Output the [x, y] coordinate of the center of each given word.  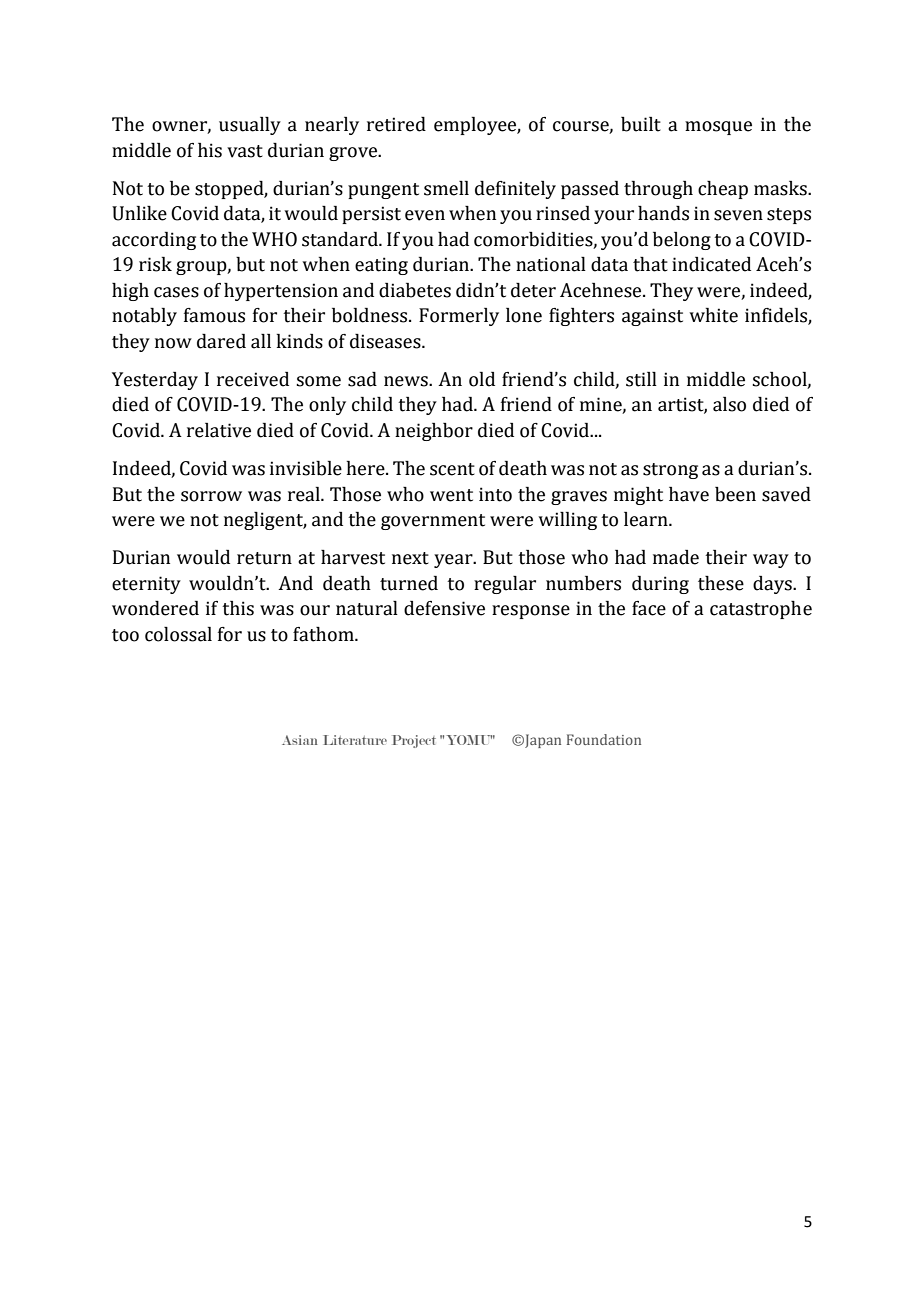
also [729, 404]
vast [245, 151]
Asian [300, 740]
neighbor [434, 432]
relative [219, 430]
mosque [718, 128]
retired [396, 124]
